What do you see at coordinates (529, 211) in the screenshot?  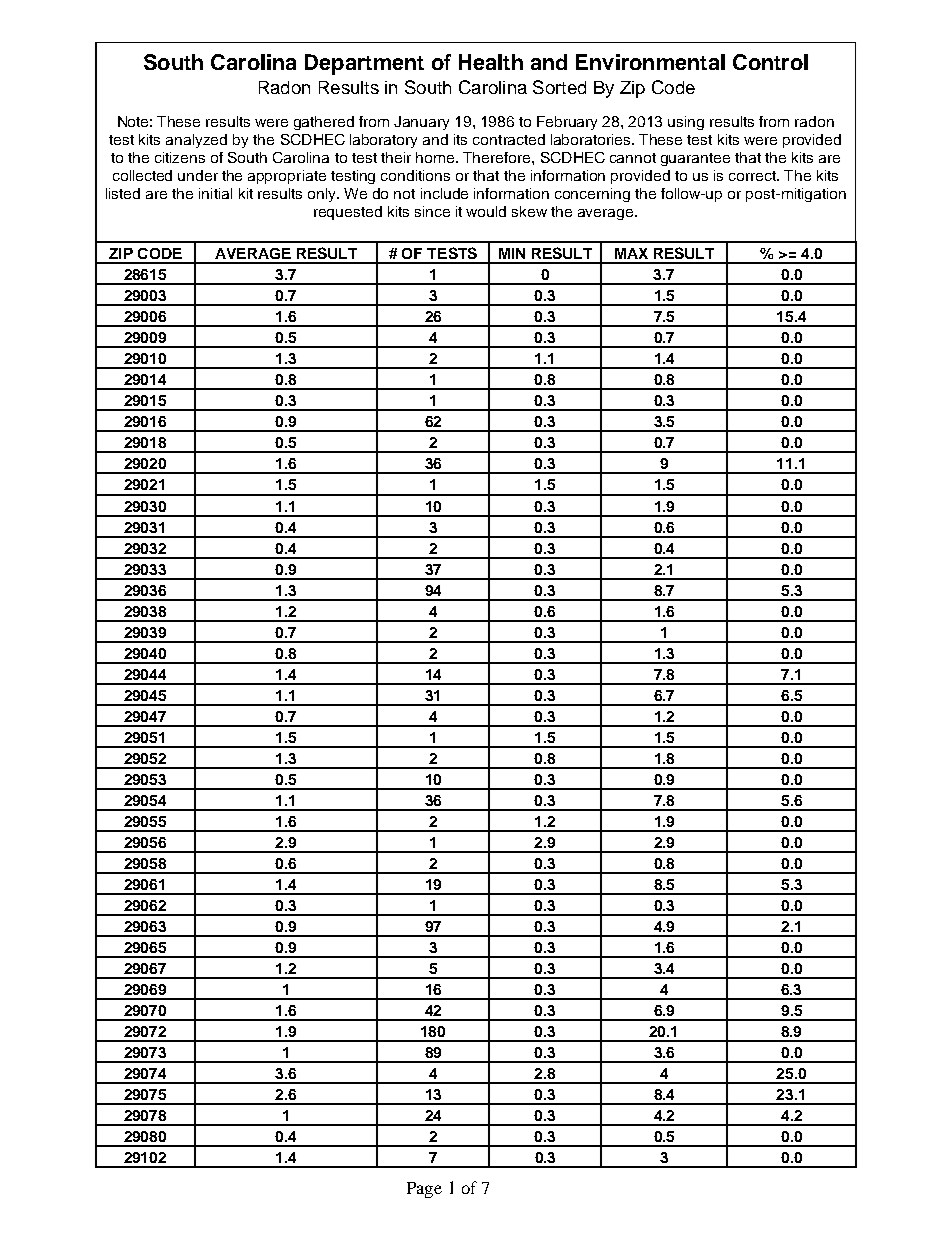 I see `skew` at bounding box center [529, 211].
